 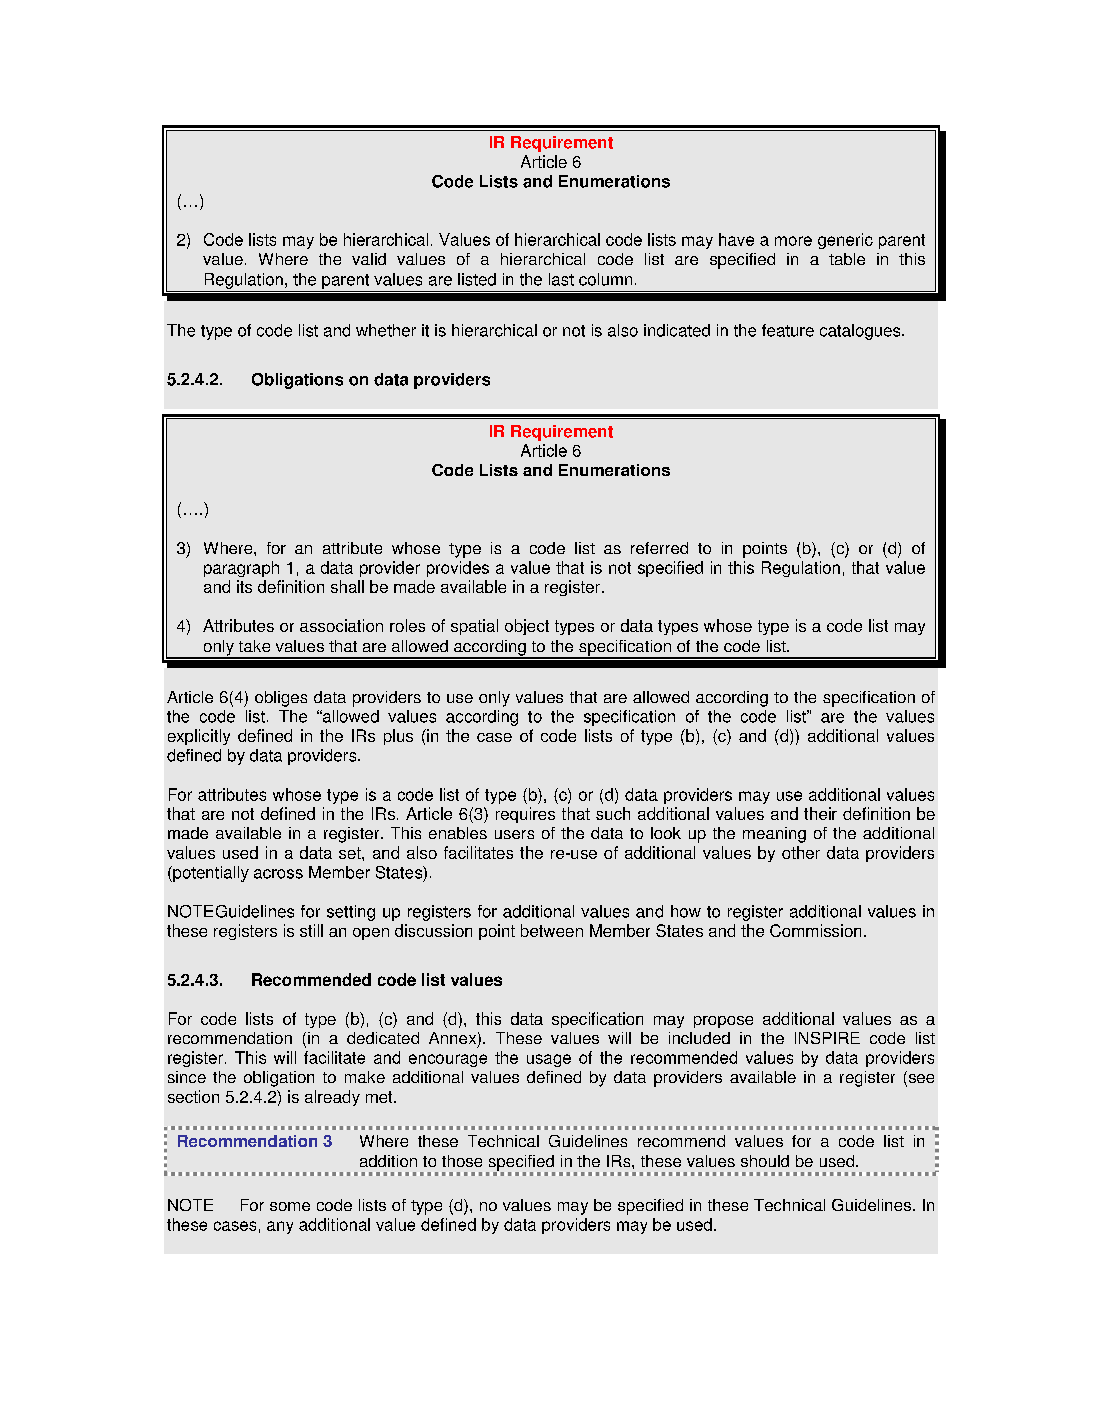 What do you see at coordinates (820, 813) in the page?
I see `their` at bounding box center [820, 813].
